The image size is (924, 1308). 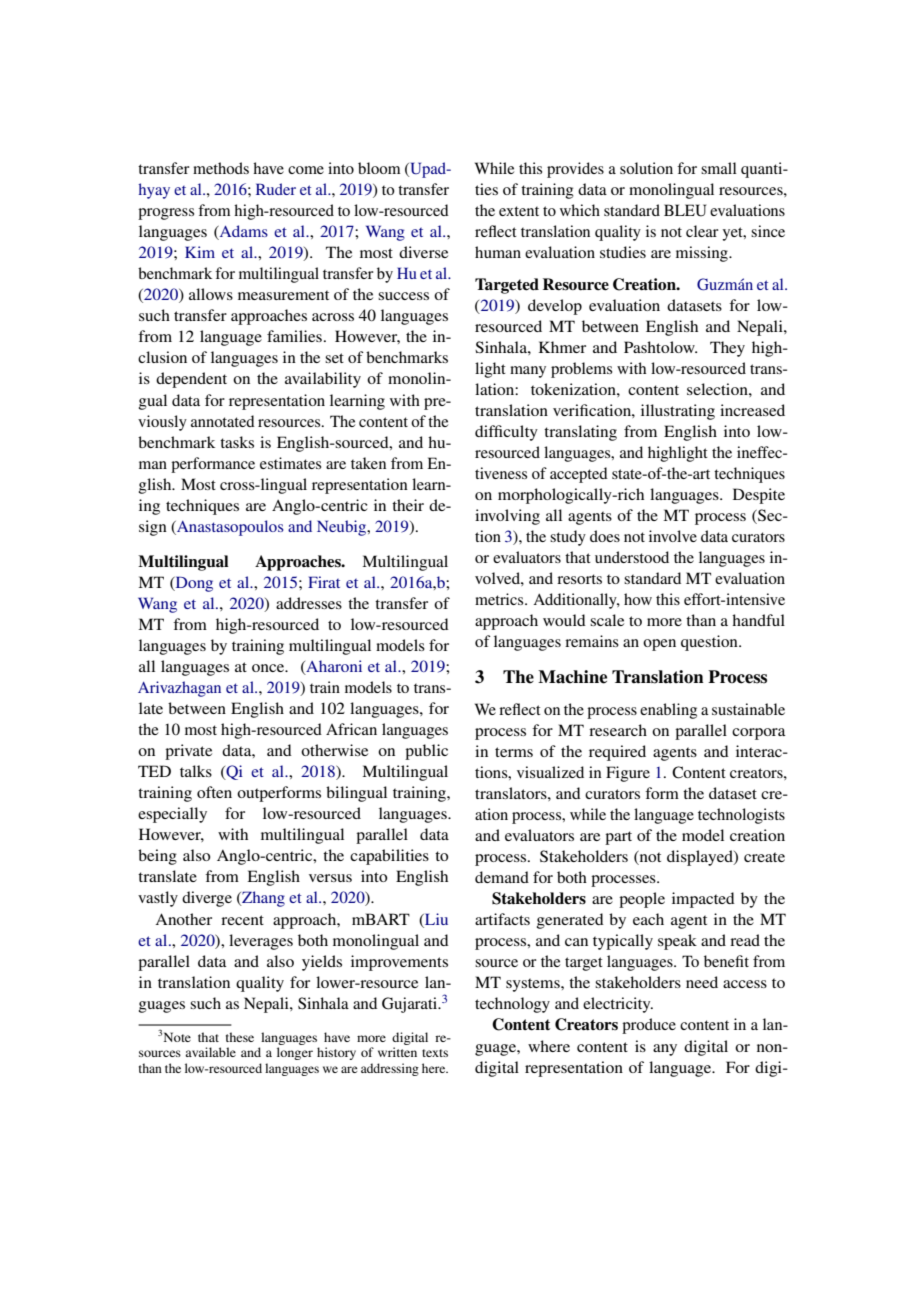 What do you see at coordinates (519, 211) in the document?
I see `extent` at bounding box center [519, 211].
